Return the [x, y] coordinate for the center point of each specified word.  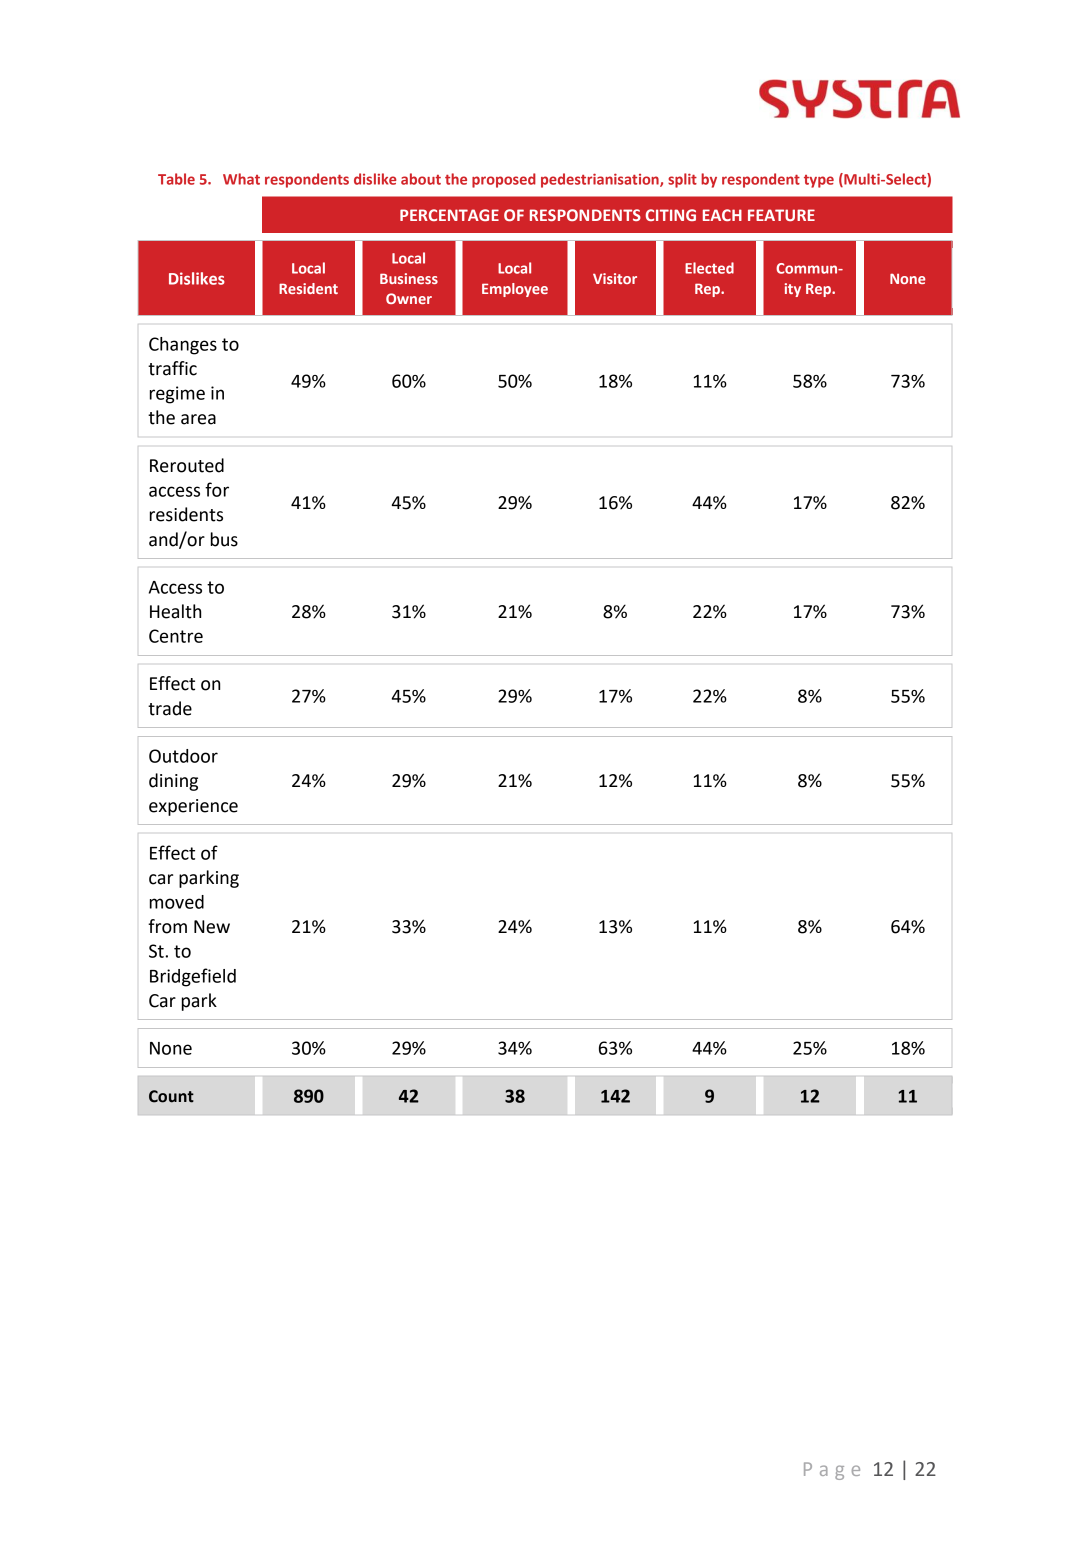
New [212, 927]
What [241, 179]
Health [175, 611]
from [167, 926]
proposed [504, 180]
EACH [722, 215]
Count [171, 1096]
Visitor [615, 278]
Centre [176, 636]
